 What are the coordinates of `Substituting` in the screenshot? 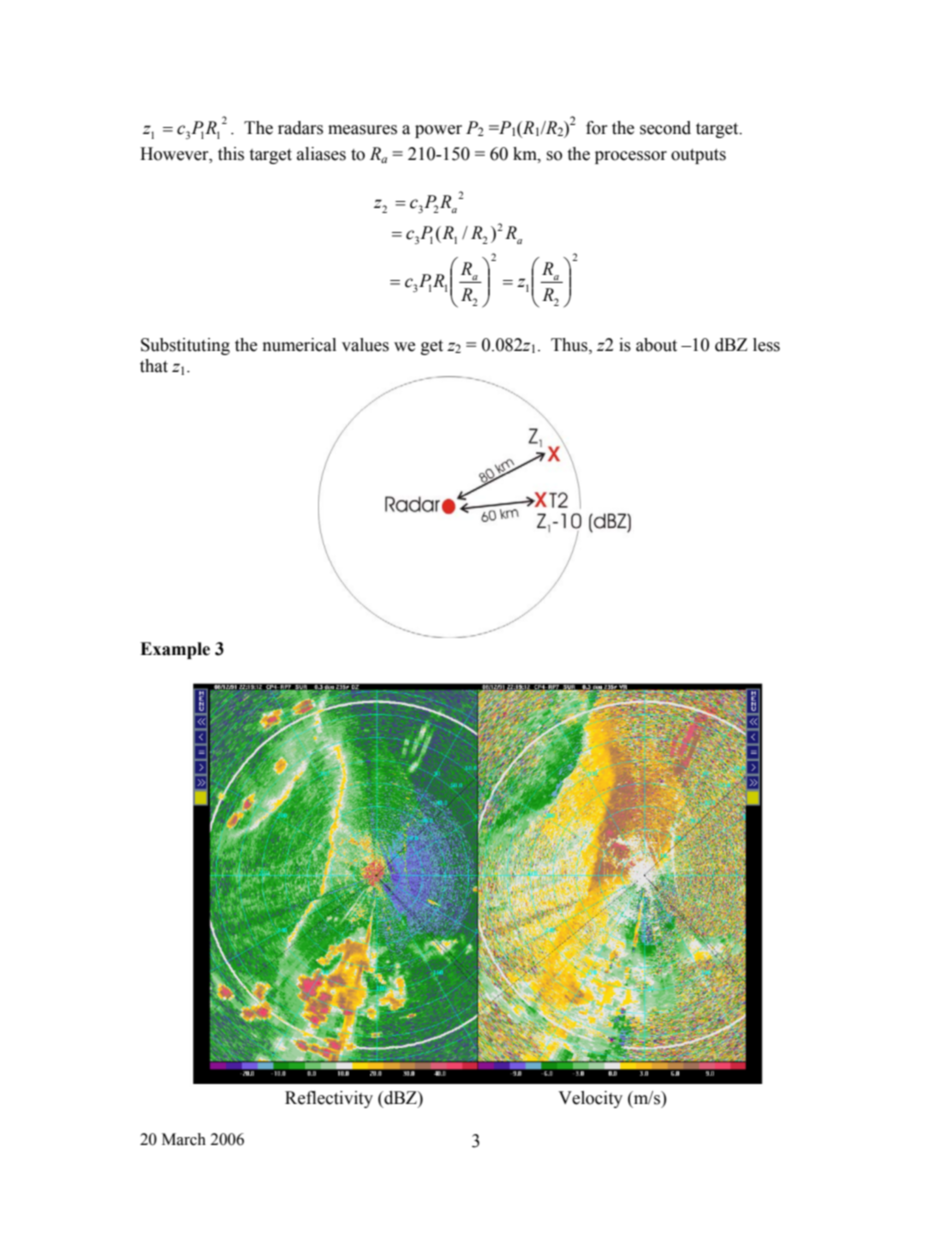 It's located at (185, 346).
